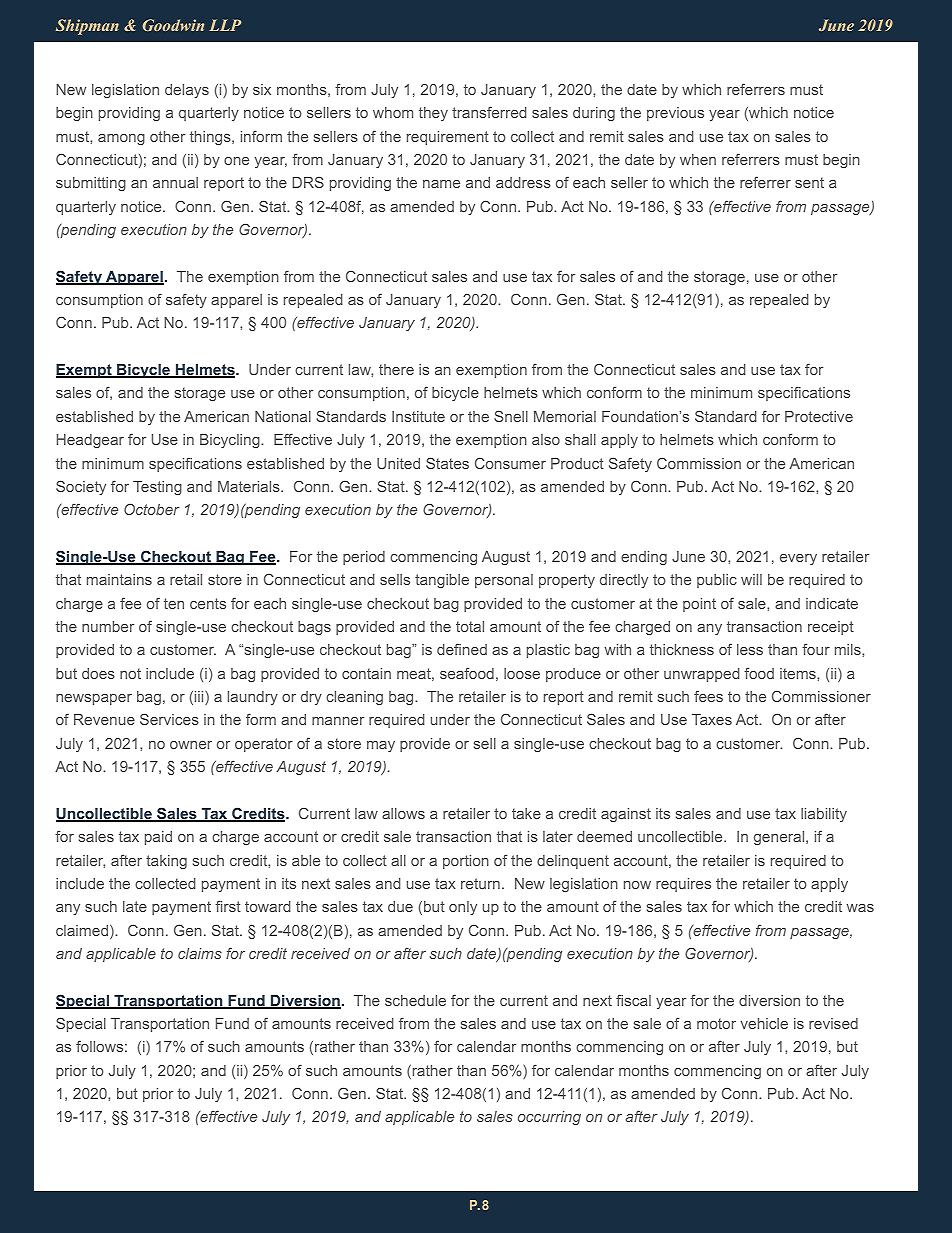  Describe the element at coordinates (824, 815) in the screenshot. I see `liability` at that location.
